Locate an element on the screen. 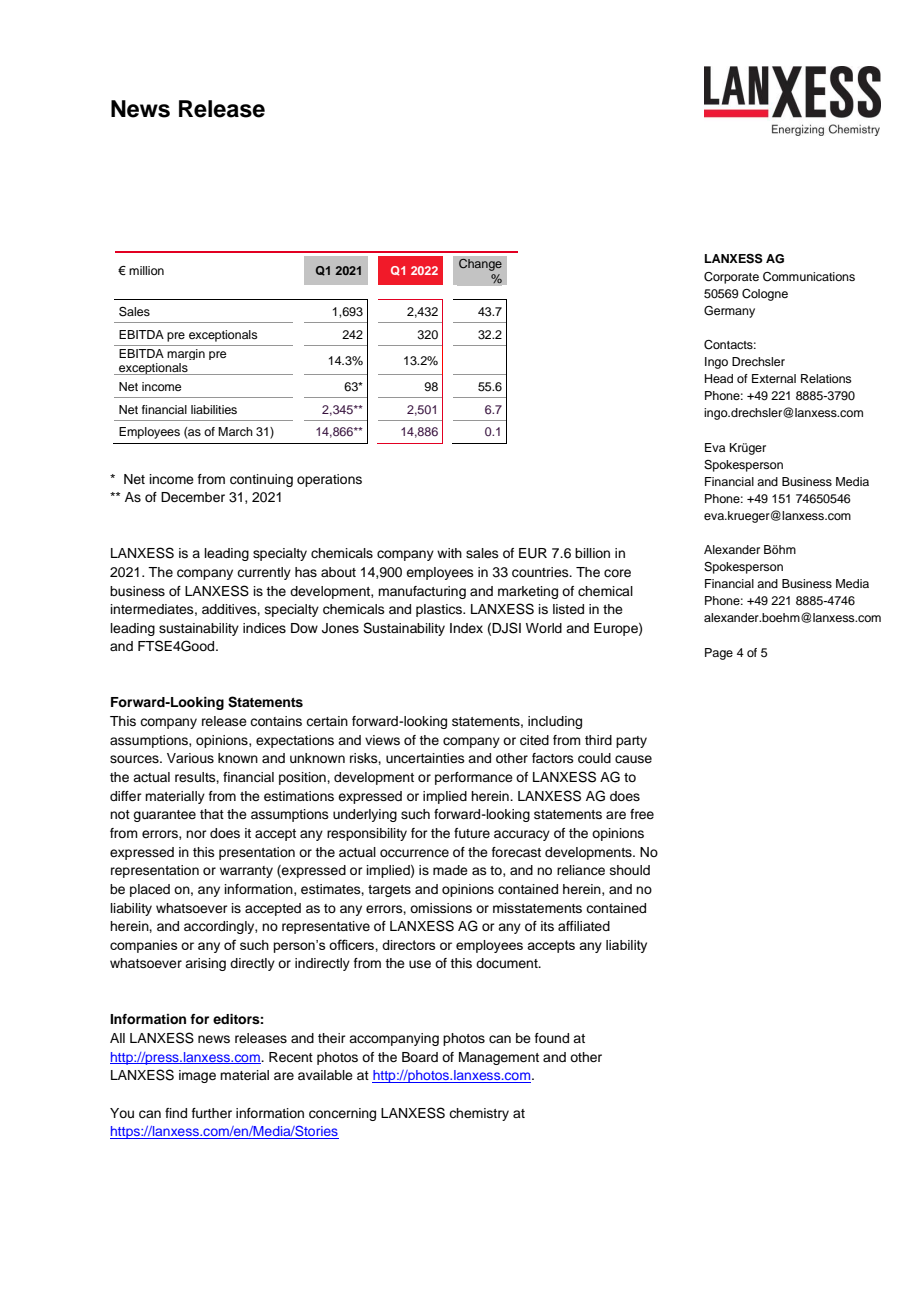 Image resolution: width=924 pixels, height=1308 pixels. image is located at coordinates (197, 1076).
